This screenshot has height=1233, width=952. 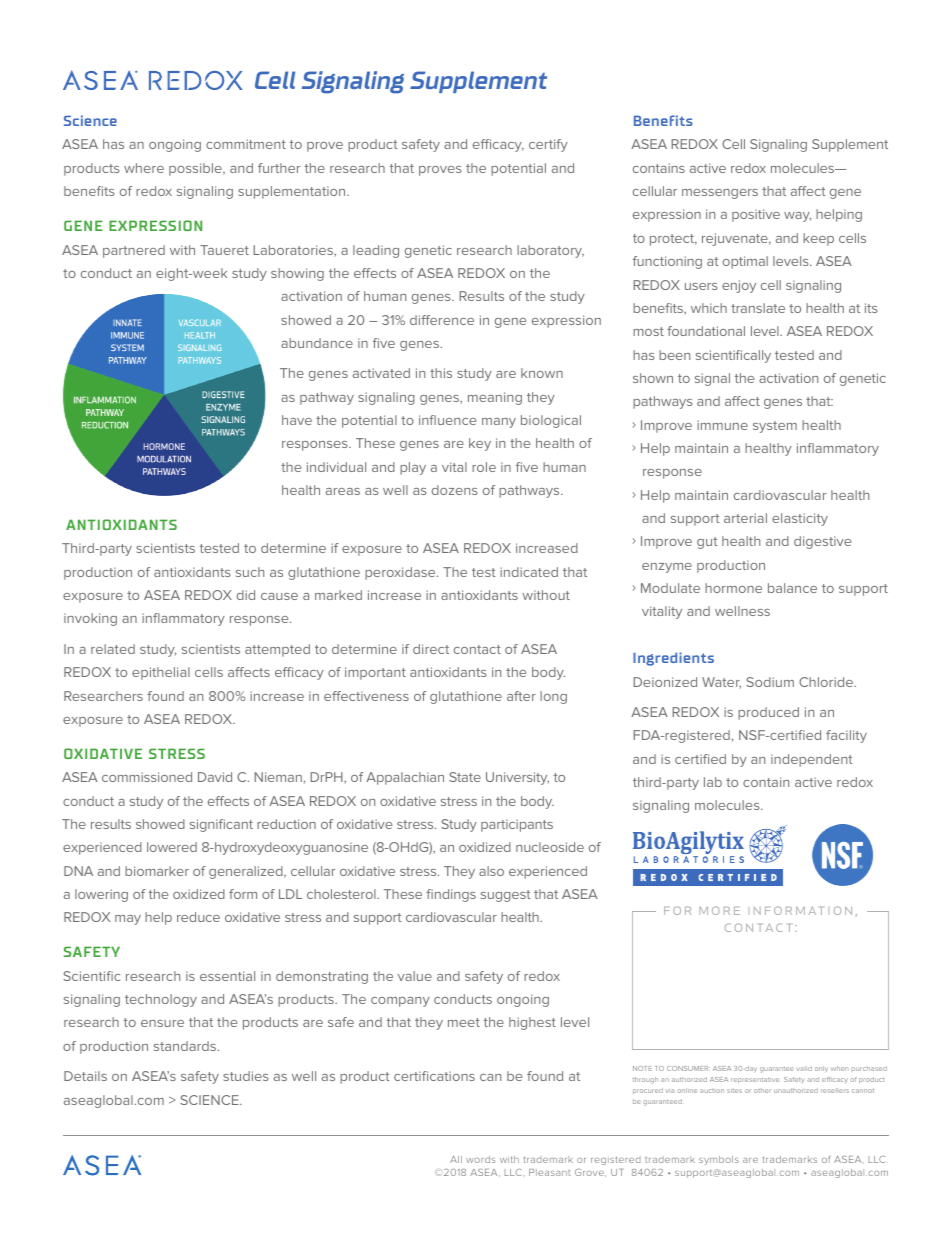 I want to click on commissioned, so click(x=147, y=777).
